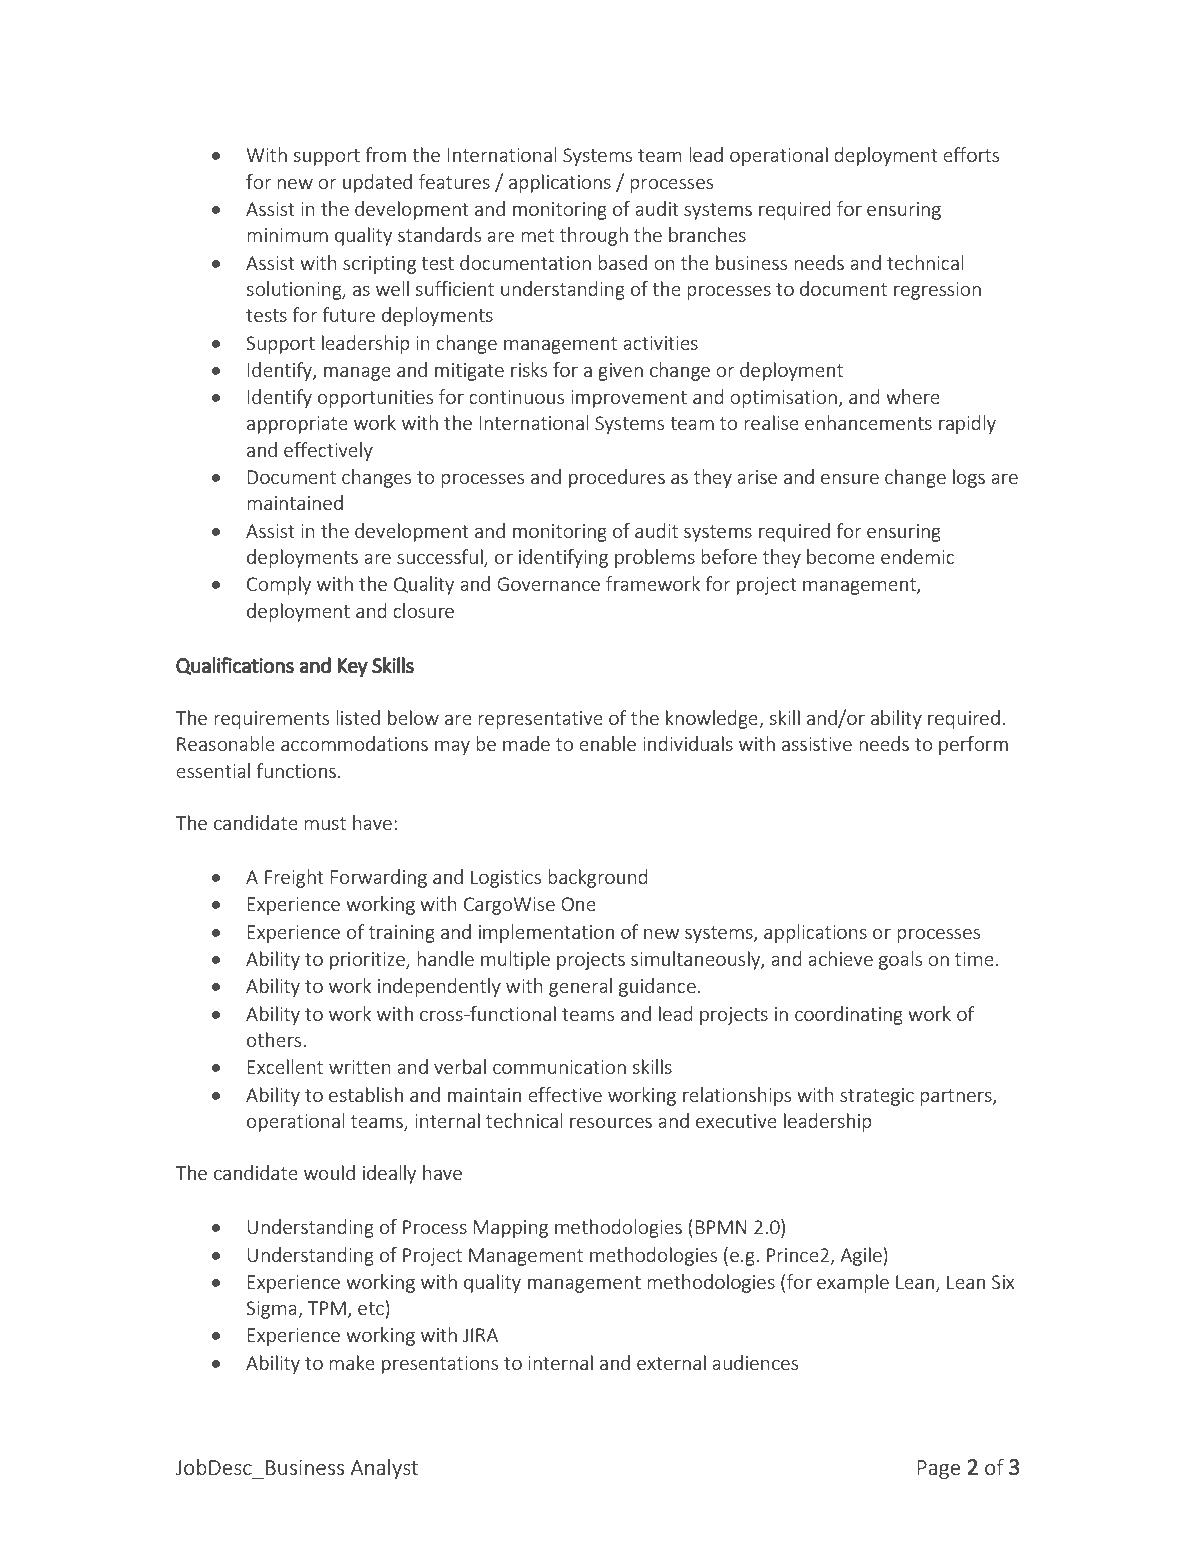 Image resolution: width=1196 pixels, height=1548 pixels. I want to click on Analyst, so click(384, 1469).
